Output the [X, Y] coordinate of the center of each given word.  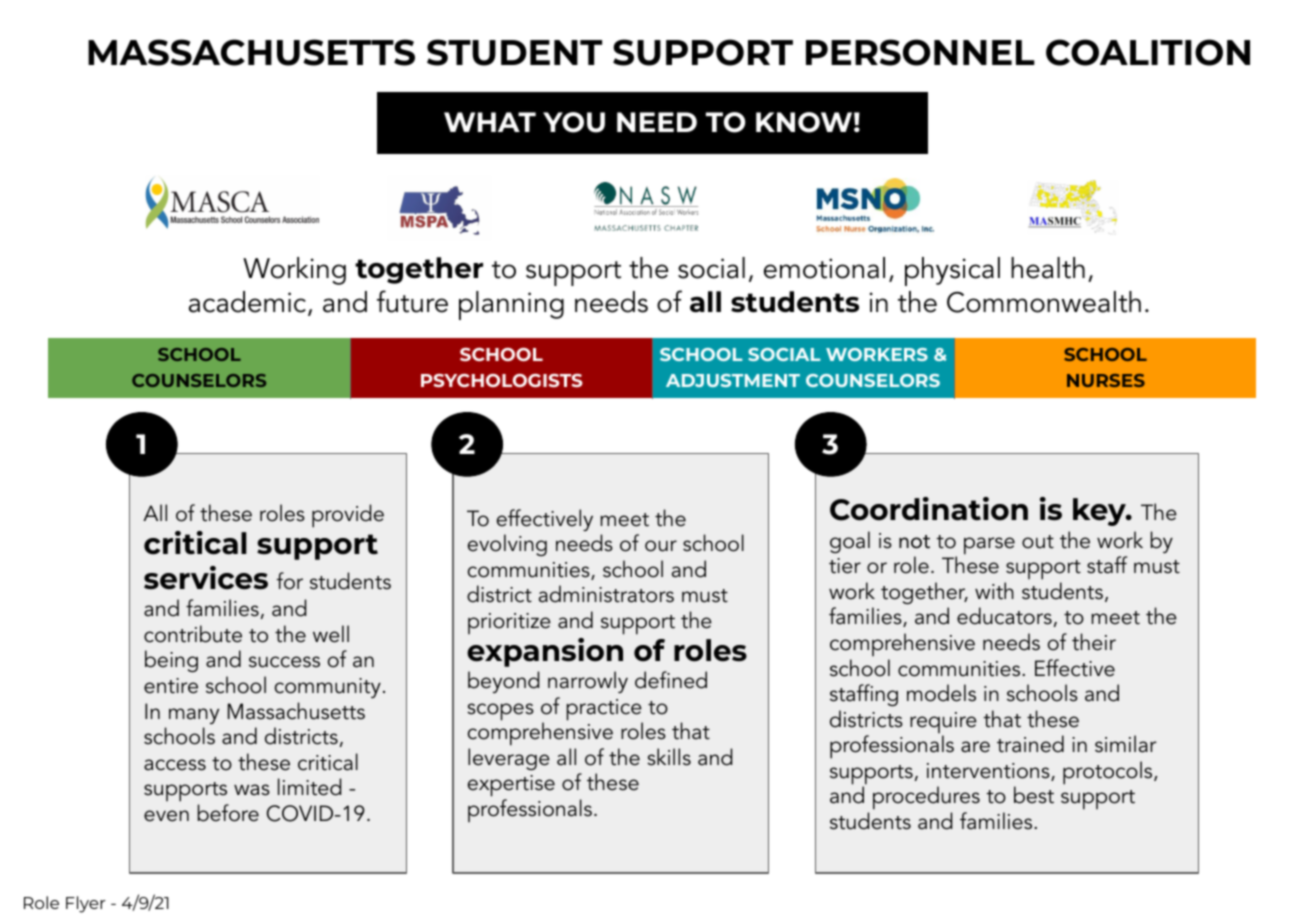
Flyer [86, 904]
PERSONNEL [920, 52]
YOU [574, 122]
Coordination [929, 509]
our [661, 546]
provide [348, 516]
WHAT [490, 122]
